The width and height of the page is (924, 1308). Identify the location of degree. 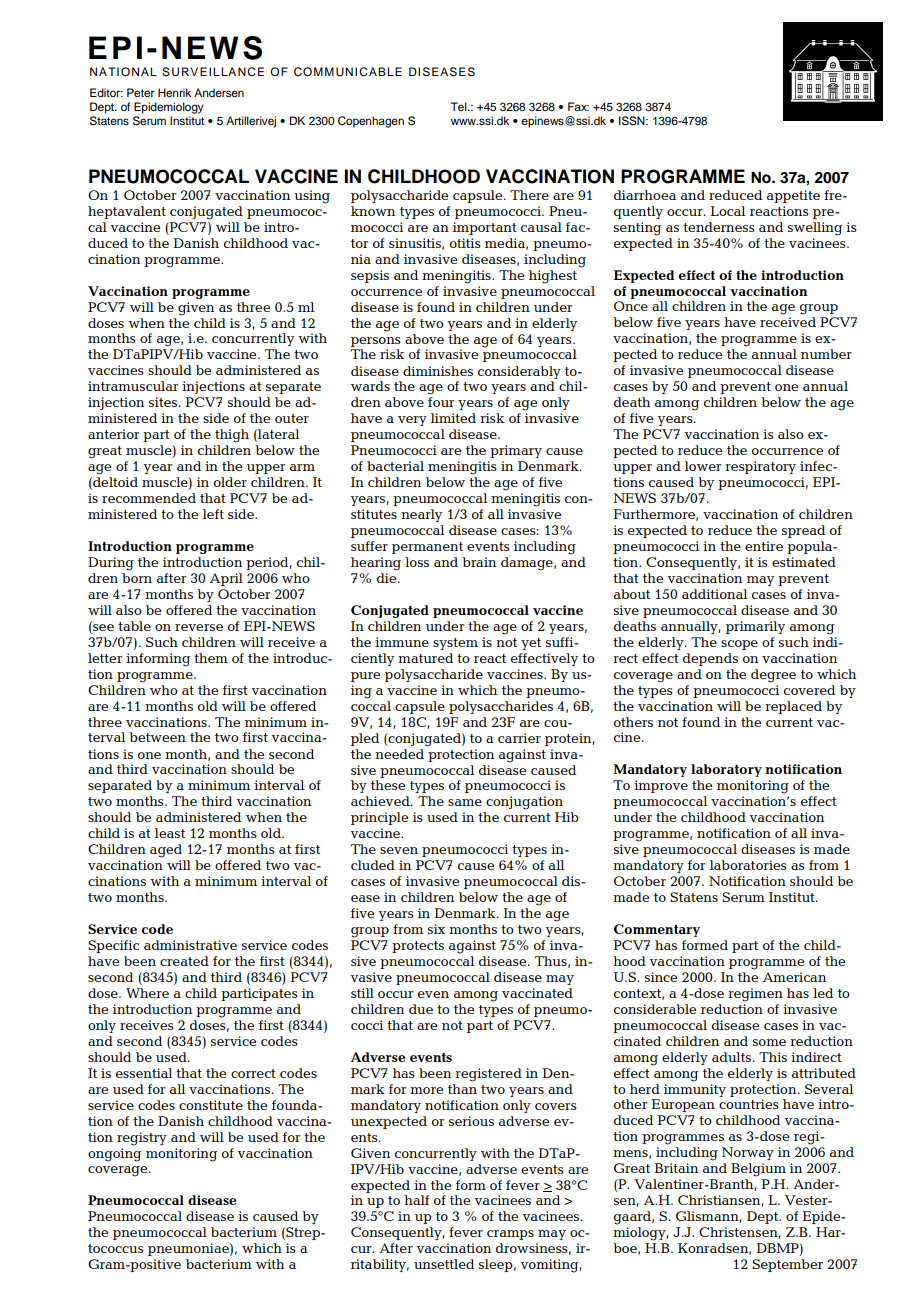
(773, 676).
